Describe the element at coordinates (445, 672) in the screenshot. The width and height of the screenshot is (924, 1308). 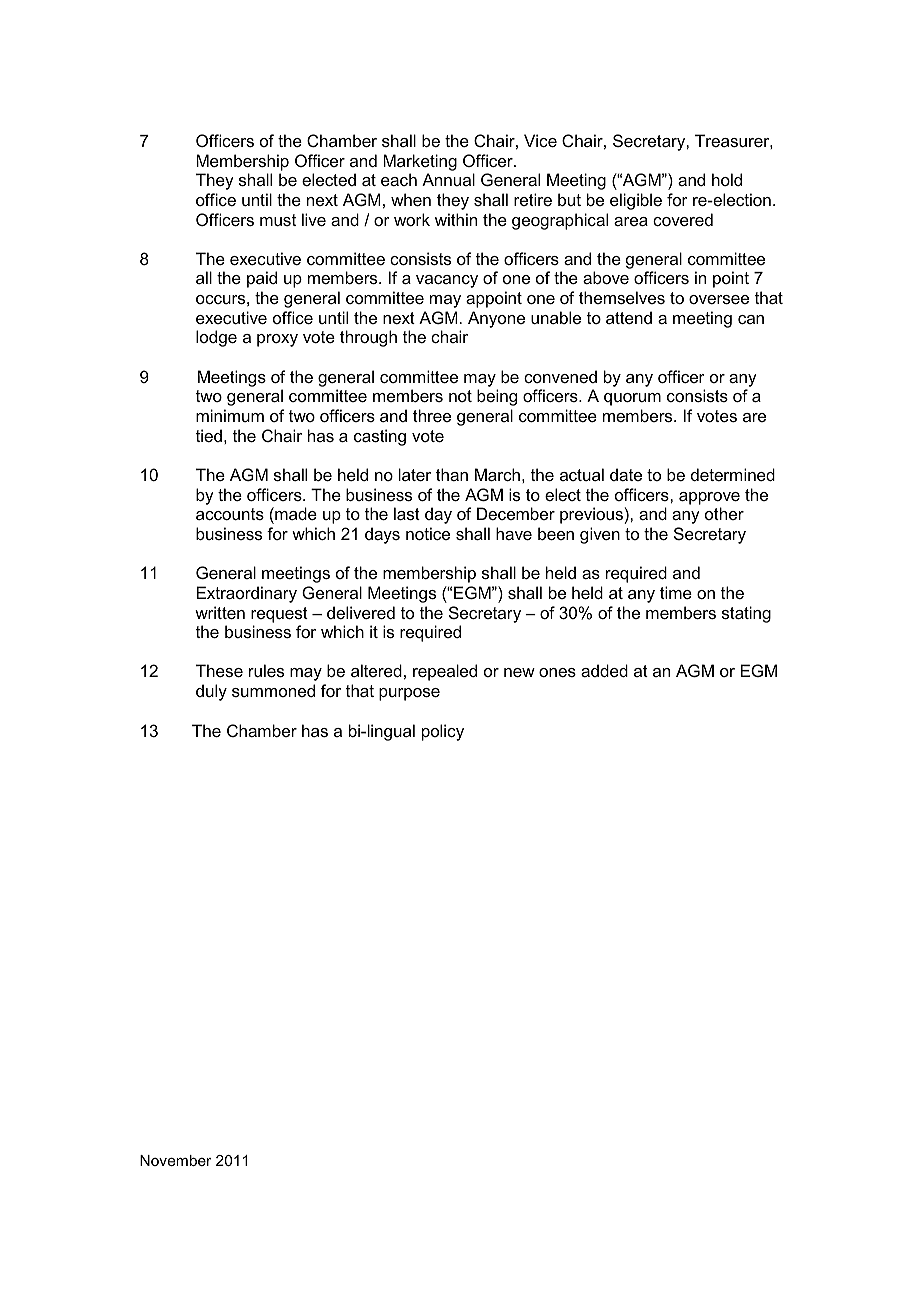
I see `repealed` at that location.
